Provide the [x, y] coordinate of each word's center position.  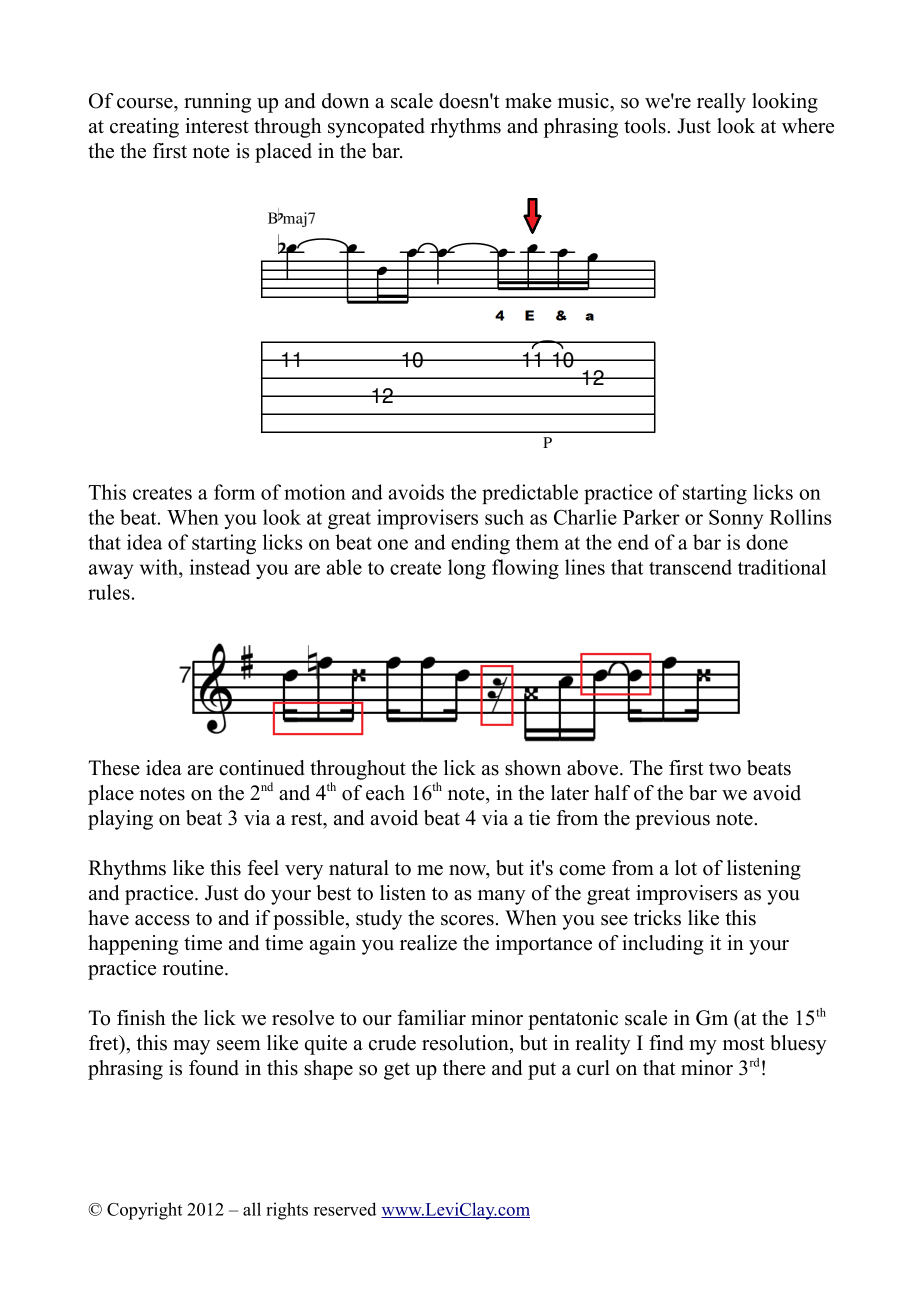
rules [109, 592]
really [721, 103]
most [744, 1044]
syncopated [376, 128]
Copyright [144, 1211]
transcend [690, 567]
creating [144, 128]
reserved [345, 1209]
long [467, 569]
